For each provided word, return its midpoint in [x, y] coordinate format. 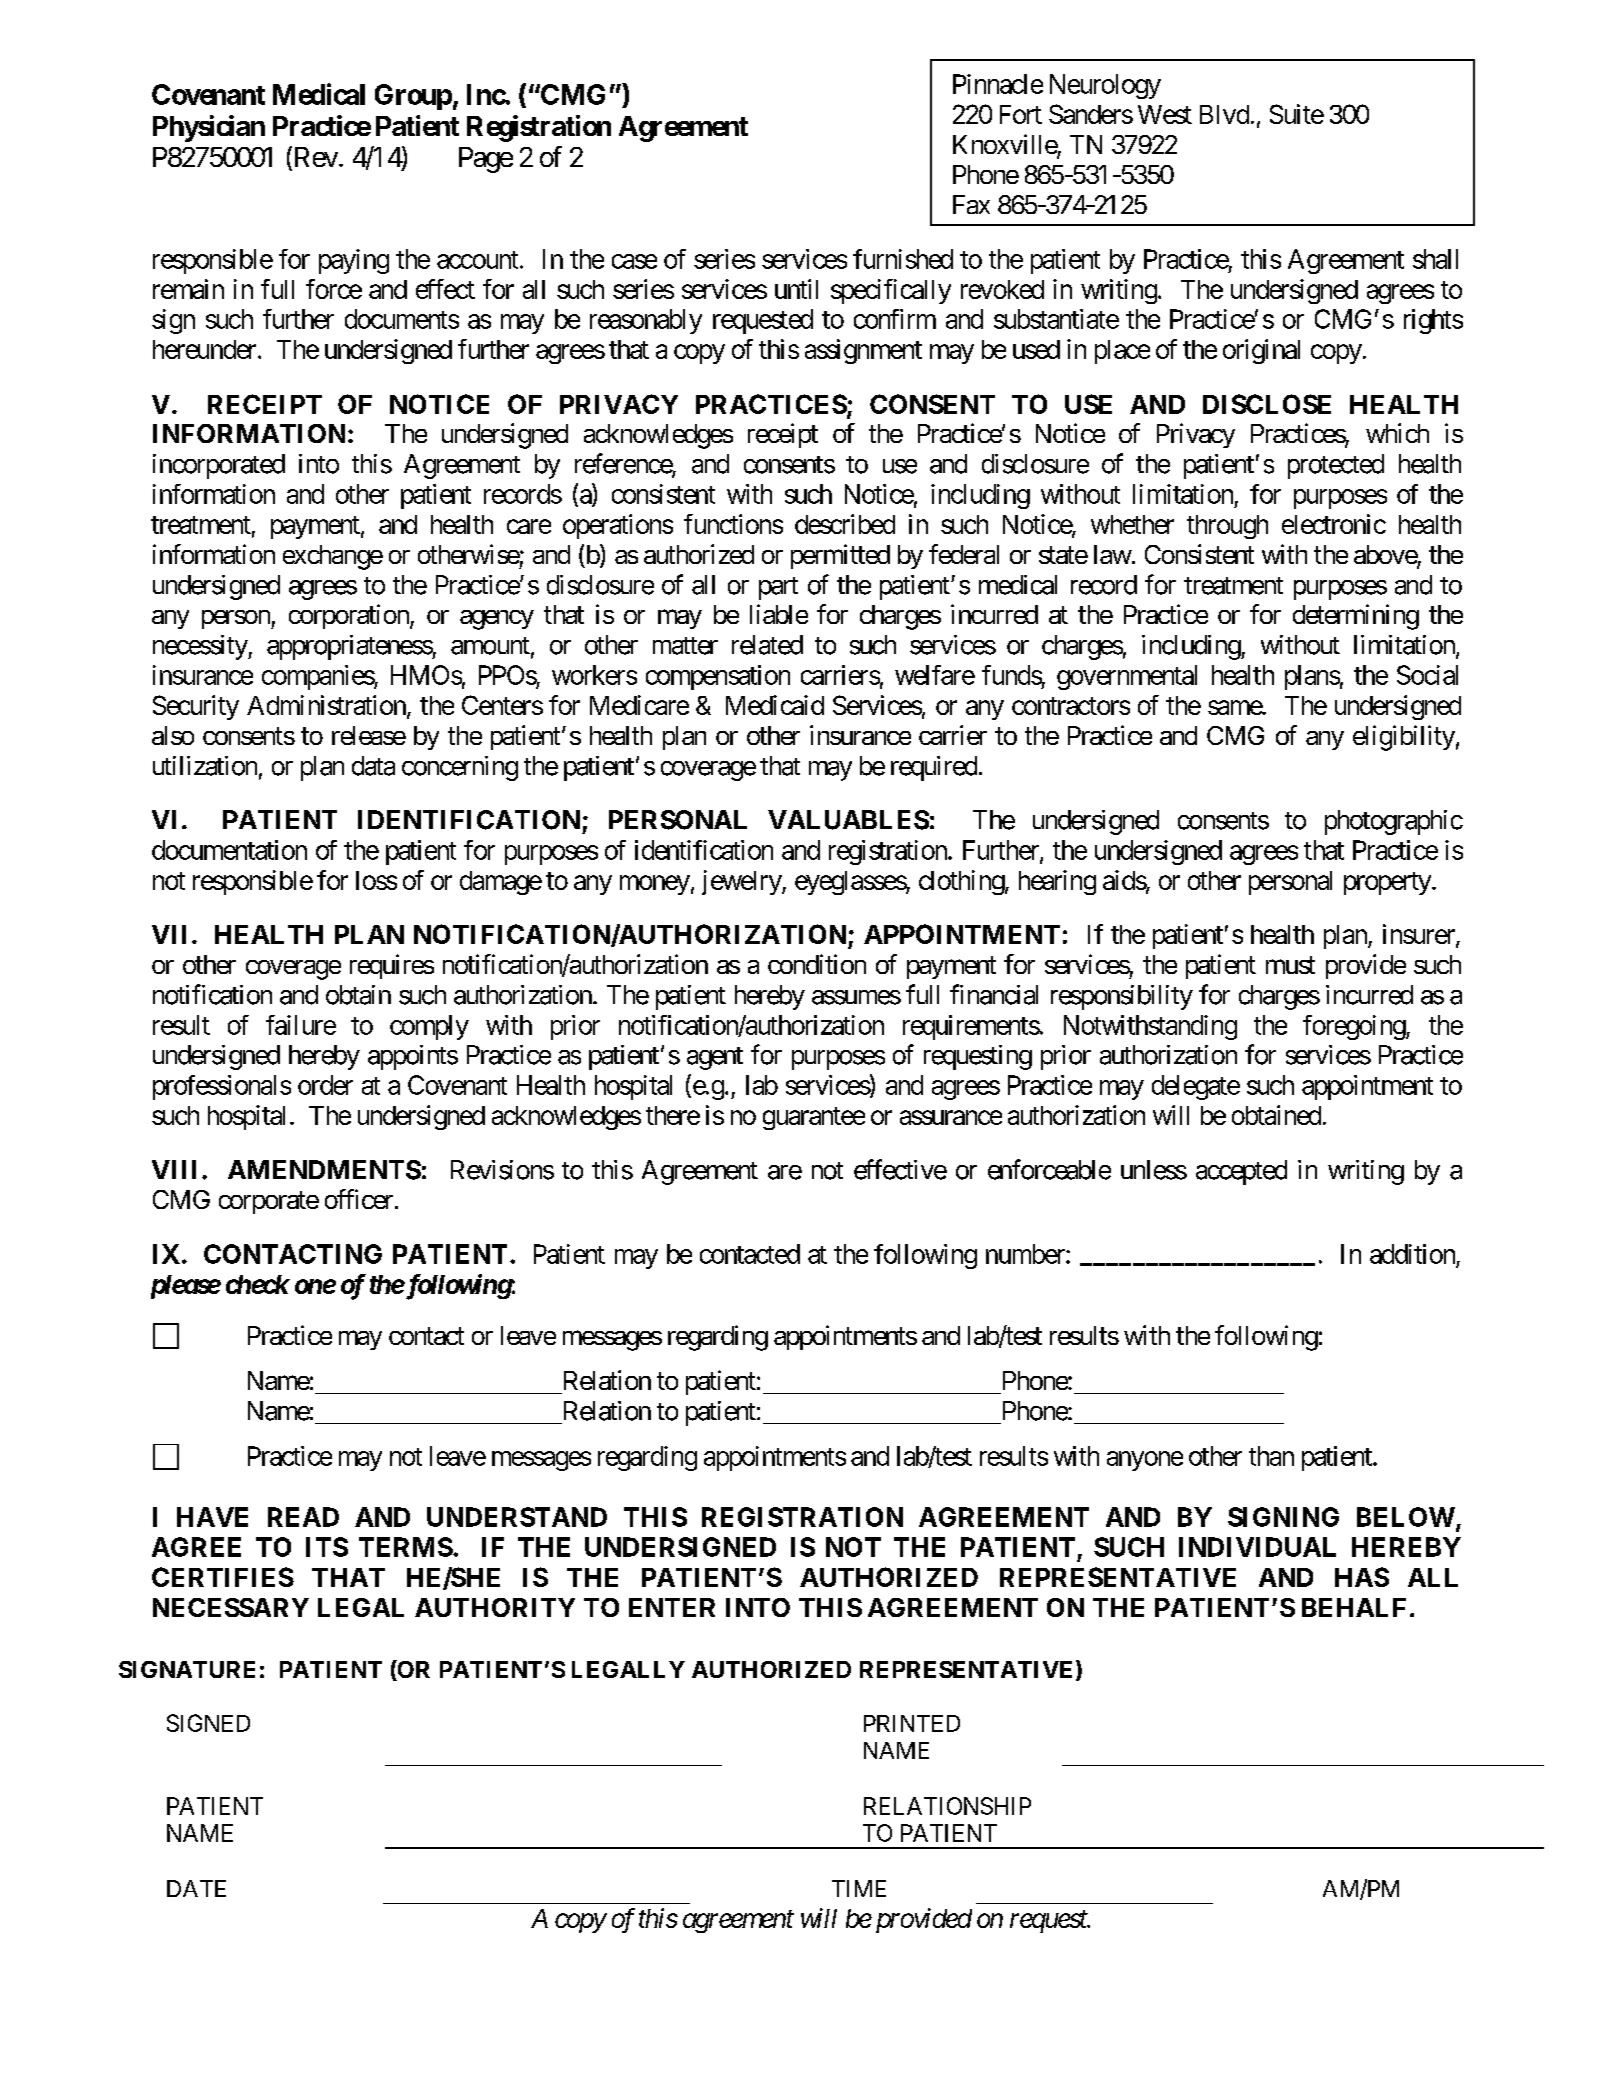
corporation [350, 616]
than [1271, 1456]
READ [303, 1517]
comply [429, 1027]
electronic [1334, 524]
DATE [196, 1888]
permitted [840, 556]
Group [413, 97]
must [1290, 965]
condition [817, 964]
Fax [971, 204]
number [1026, 1254]
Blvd [1224, 114]
